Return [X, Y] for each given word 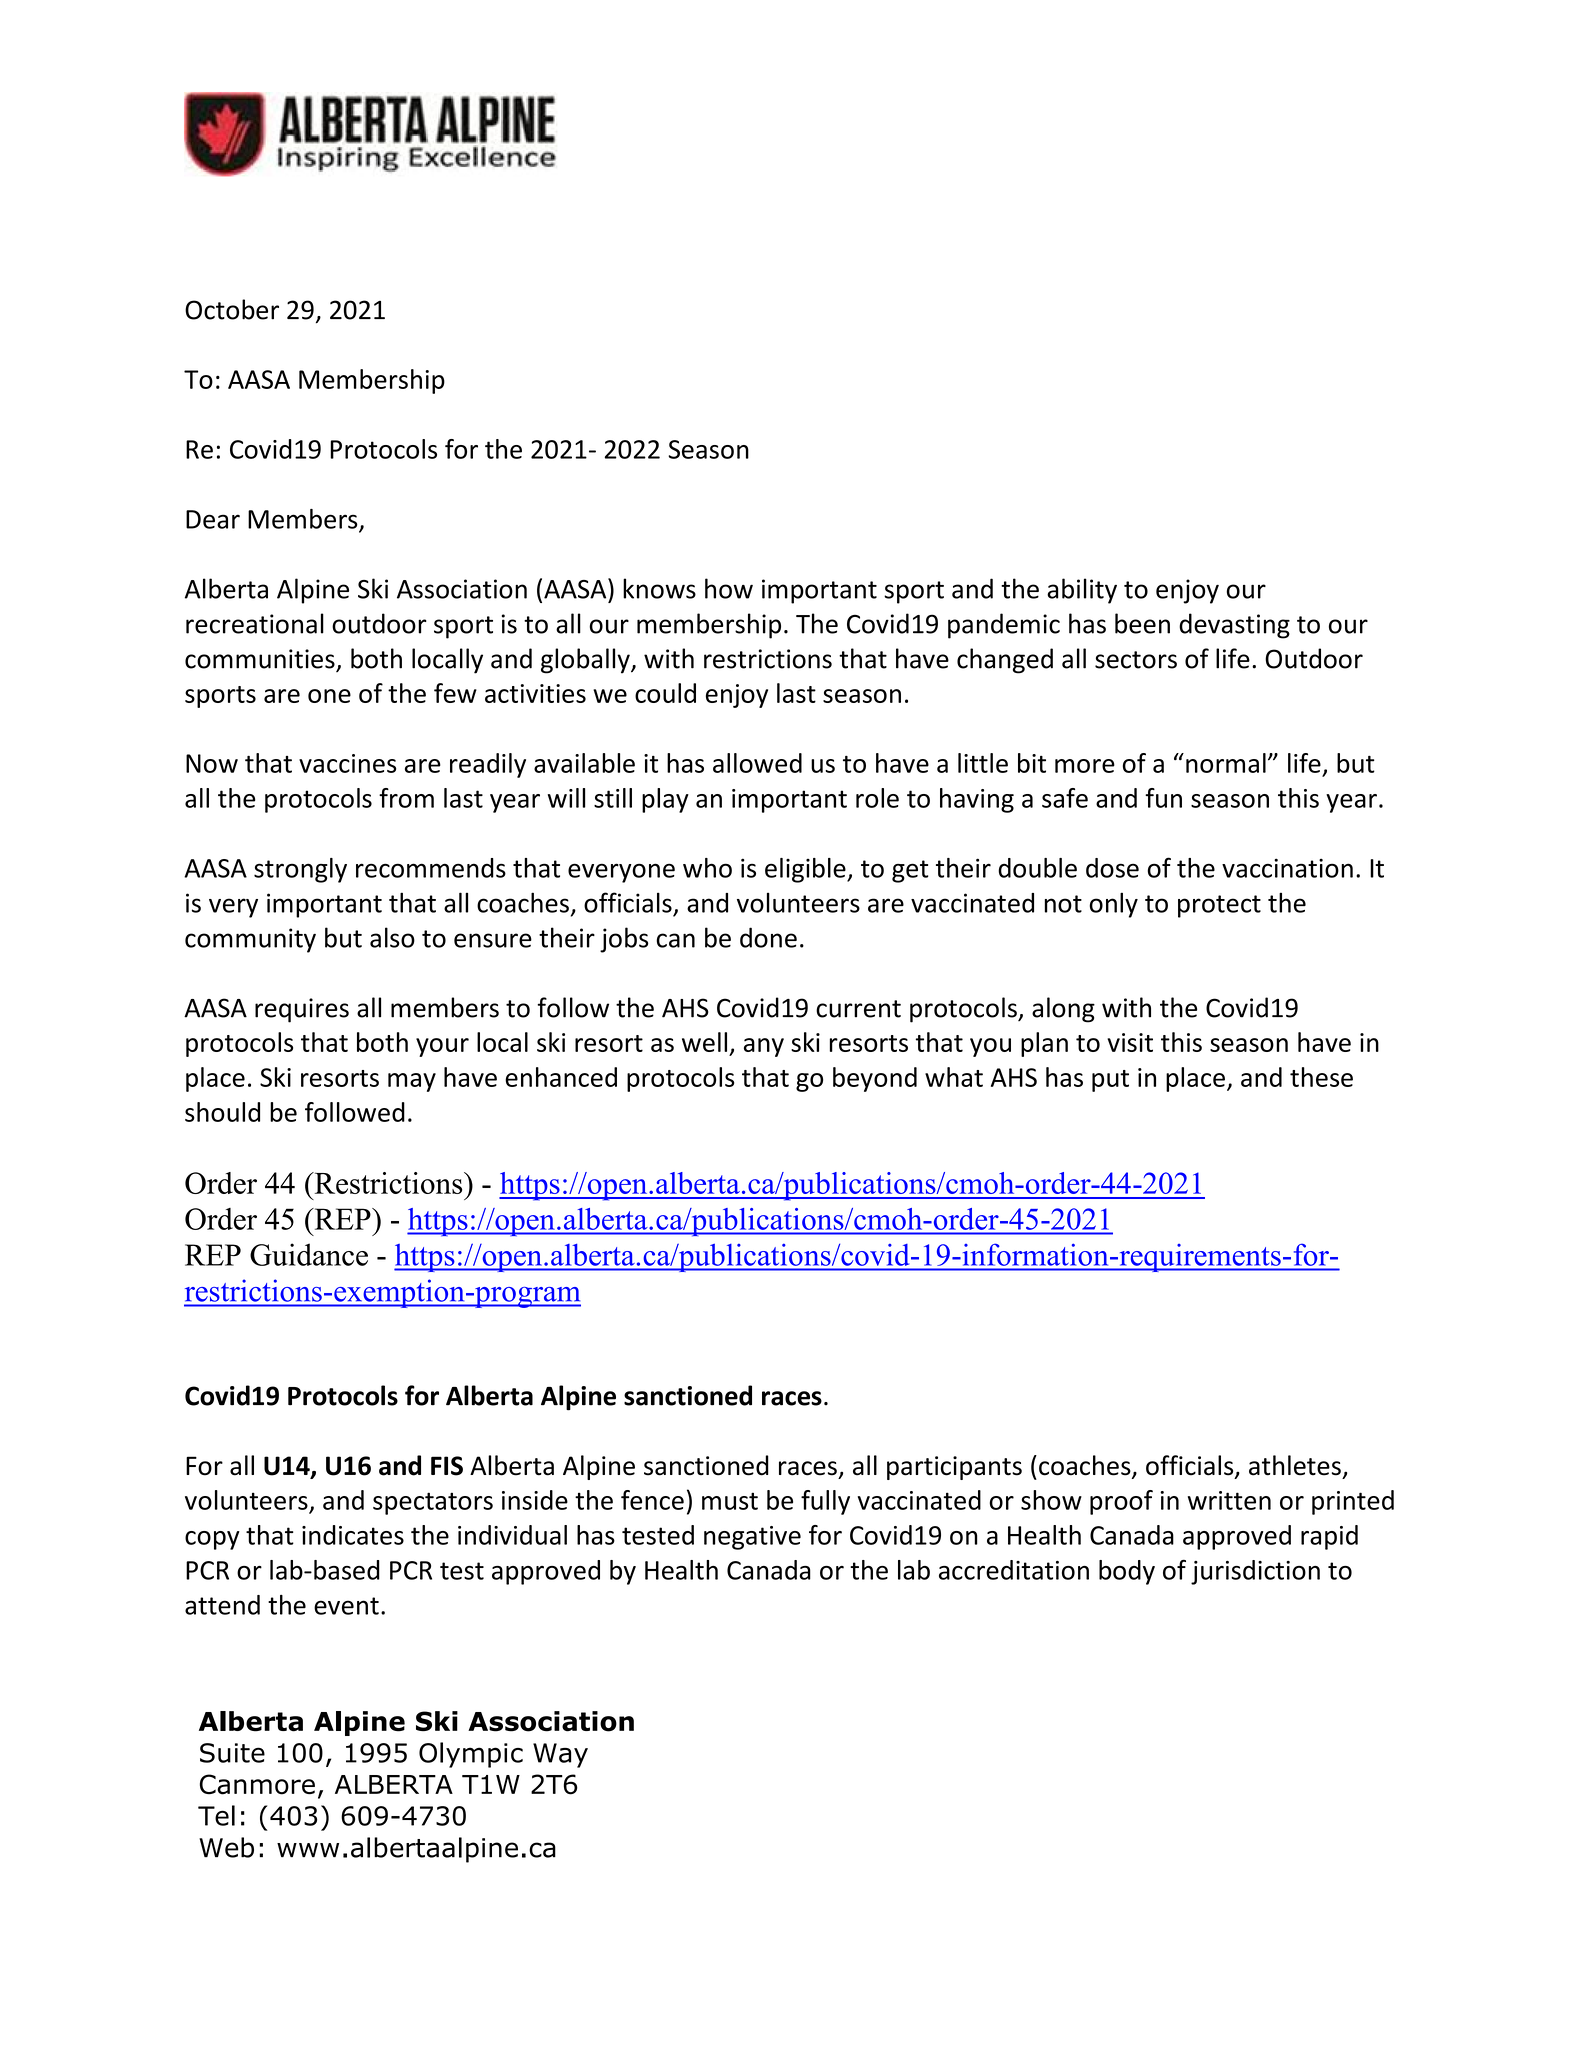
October [232, 309]
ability [1082, 591]
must [730, 1501]
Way [560, 1755]
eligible [806, 870]
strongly [300, 870]
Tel [216, 1815]
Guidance [309, 1254]
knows [659, 588]
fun [1163, 798]
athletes [1295, 1465]
